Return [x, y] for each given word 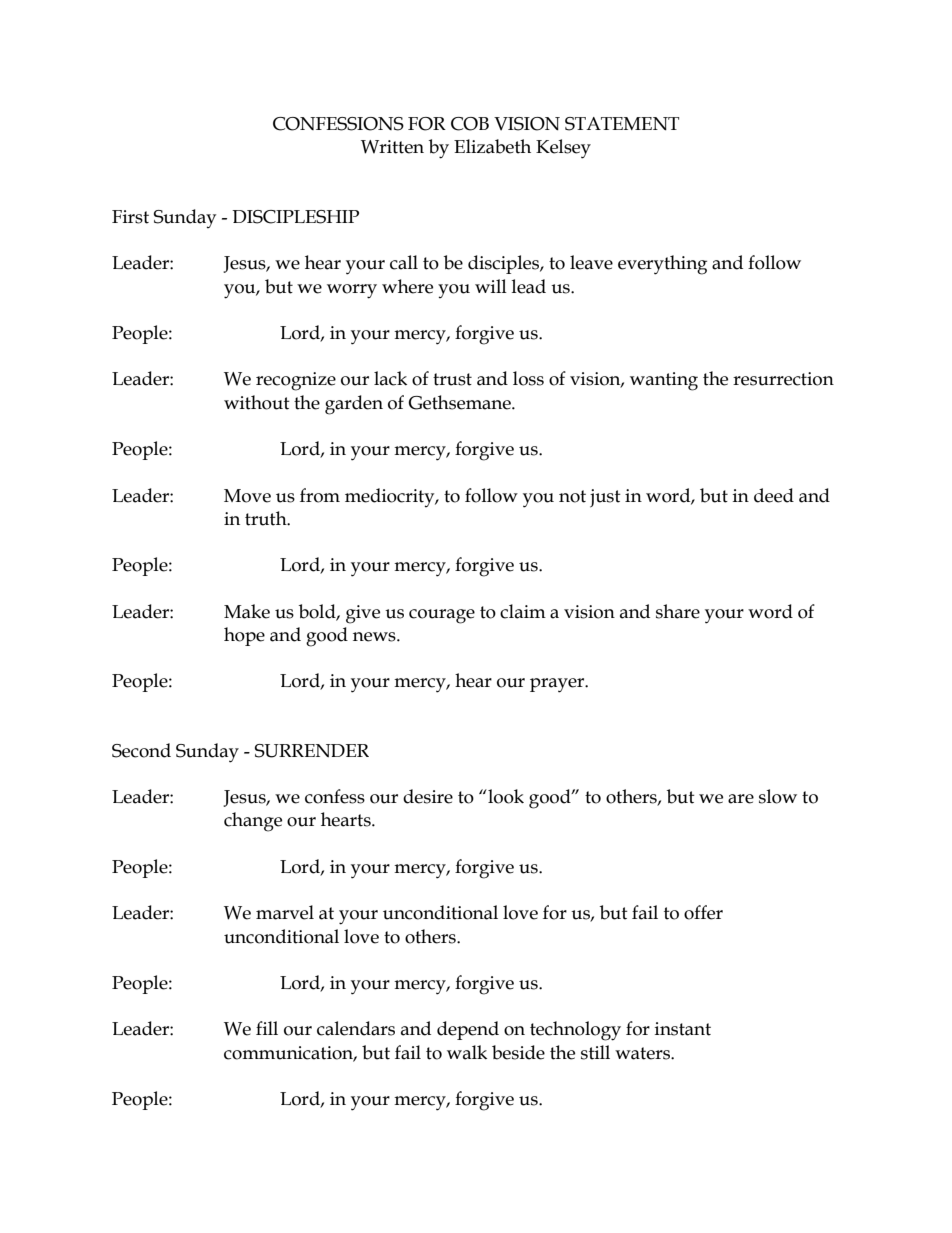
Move [247, 496]
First [130, 217]
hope [244, 636]
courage [442, 616]
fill [267, 1028]
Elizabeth [492, 146]
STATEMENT [622, 124]
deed [774, 495]
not [572, 496]
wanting [664, 381]
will [491, 286]
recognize [296, 381]
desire [428, 796]
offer [703, 912]
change [253, 822]
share [678, 611]
